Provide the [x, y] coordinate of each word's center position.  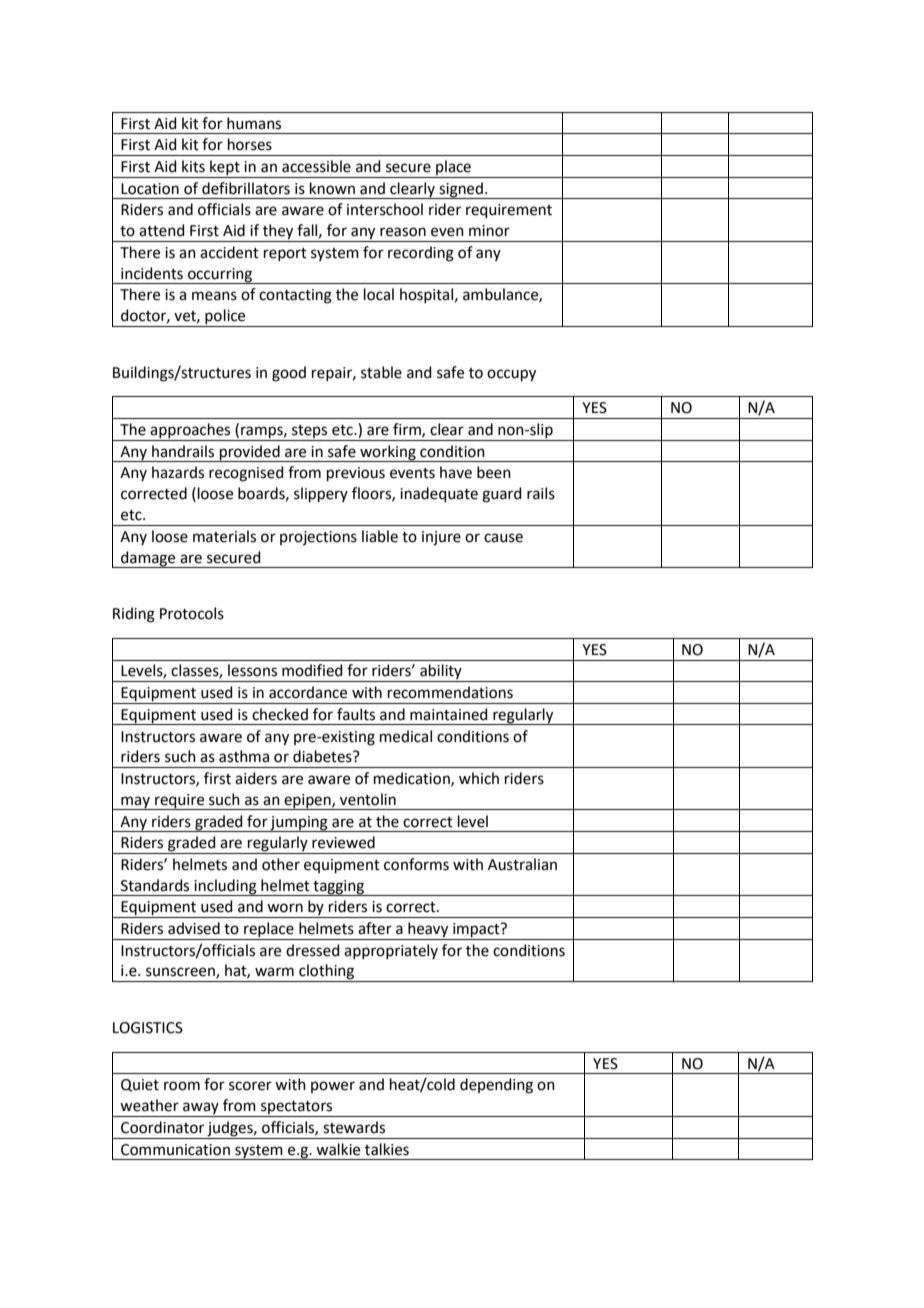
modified [312, 670]
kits [193, 166]
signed [461, 190]
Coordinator [162, 1127]
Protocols [192, 613]
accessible [316, 166]
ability [441, 673]
